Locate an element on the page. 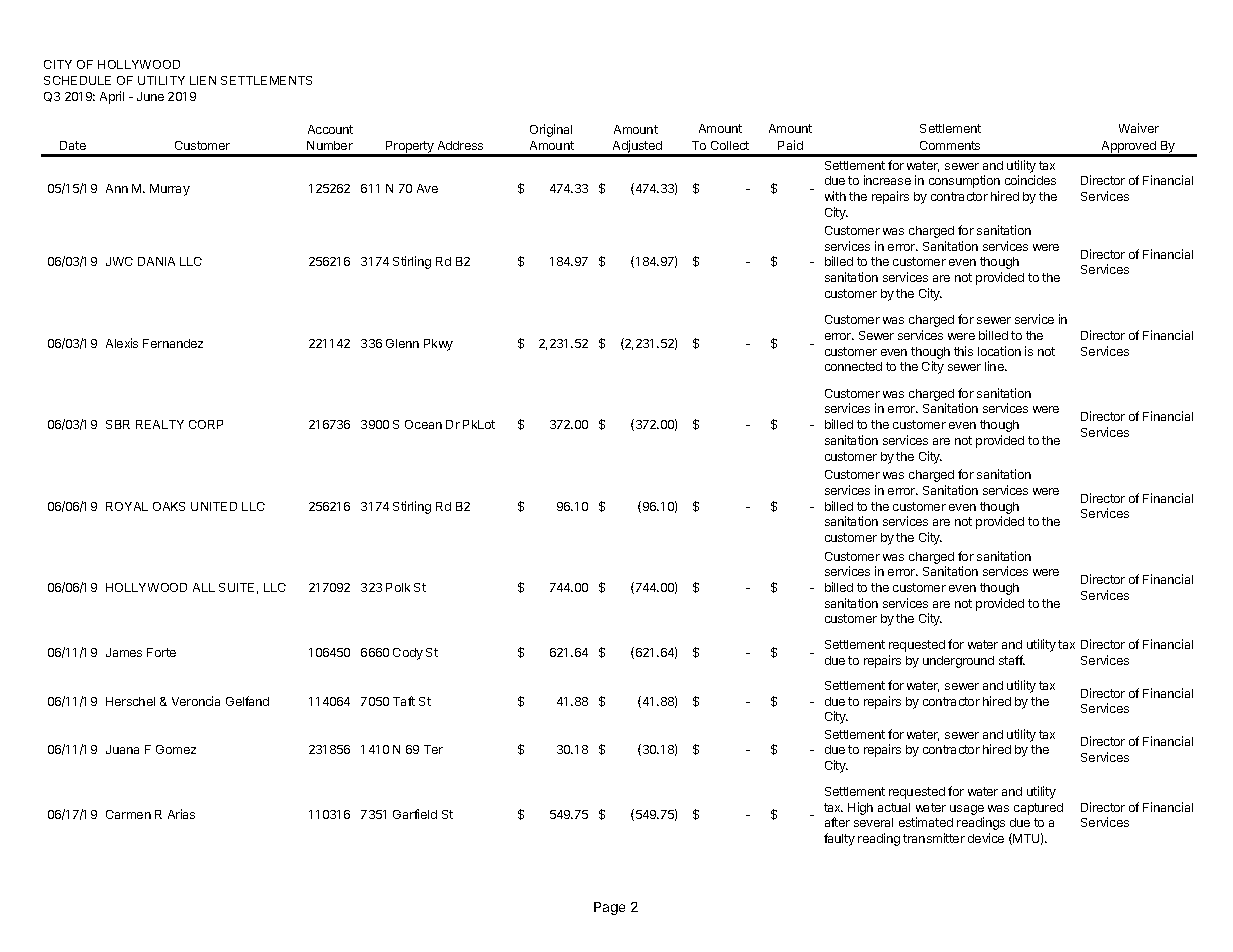 This document has height=952, width=1233. Comments is located at coordinates (950, 145).
